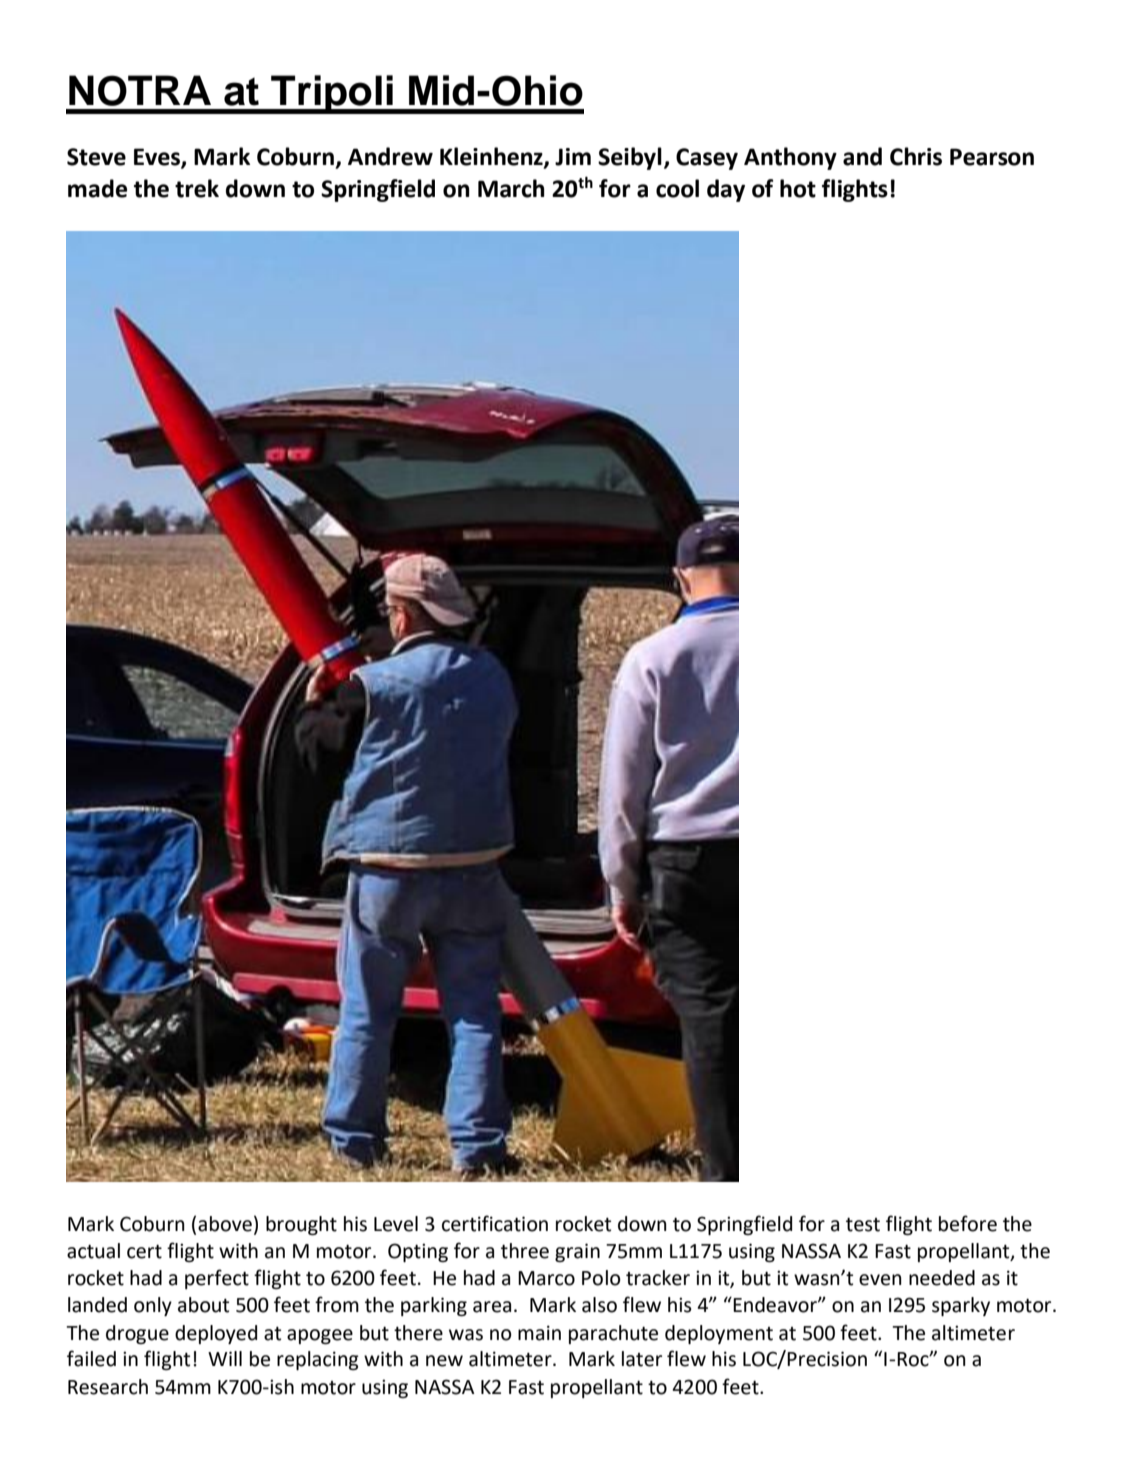 The width and height of the screenshot is (1135, 1468). I want to click on Level, so click(396, 1224).
